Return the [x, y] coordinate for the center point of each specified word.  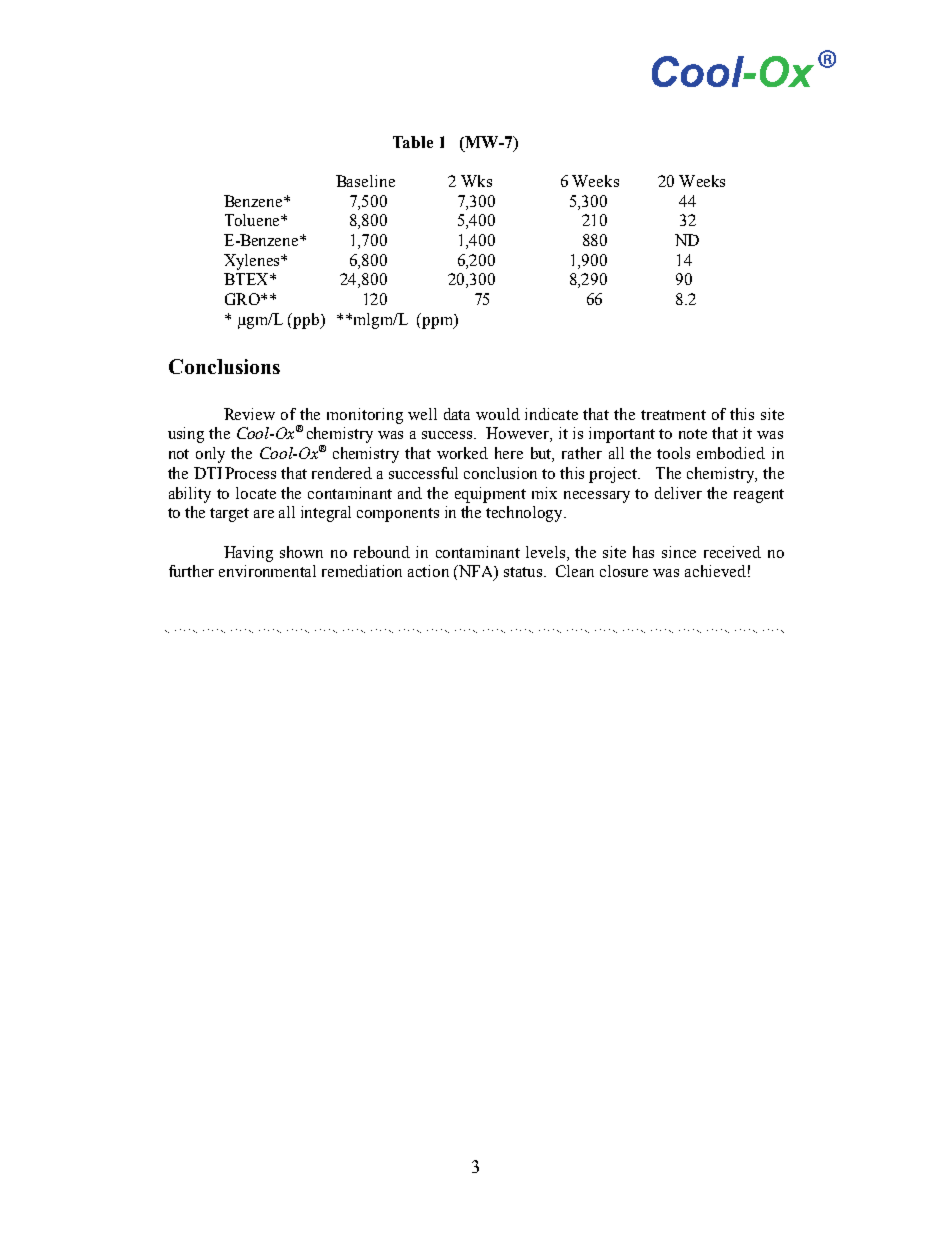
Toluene [253, 220]
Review [249, 414]
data [457, 414]
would [498, 414]
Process [250, 473]
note [693, 434]
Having [248, 554]
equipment [490, 495]
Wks [476, 181]
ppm [438, 323]
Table [413, 142]
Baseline [365, 181]
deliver [678, 493]
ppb [306, 321]
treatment [673, 415]
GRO [243, 299]
